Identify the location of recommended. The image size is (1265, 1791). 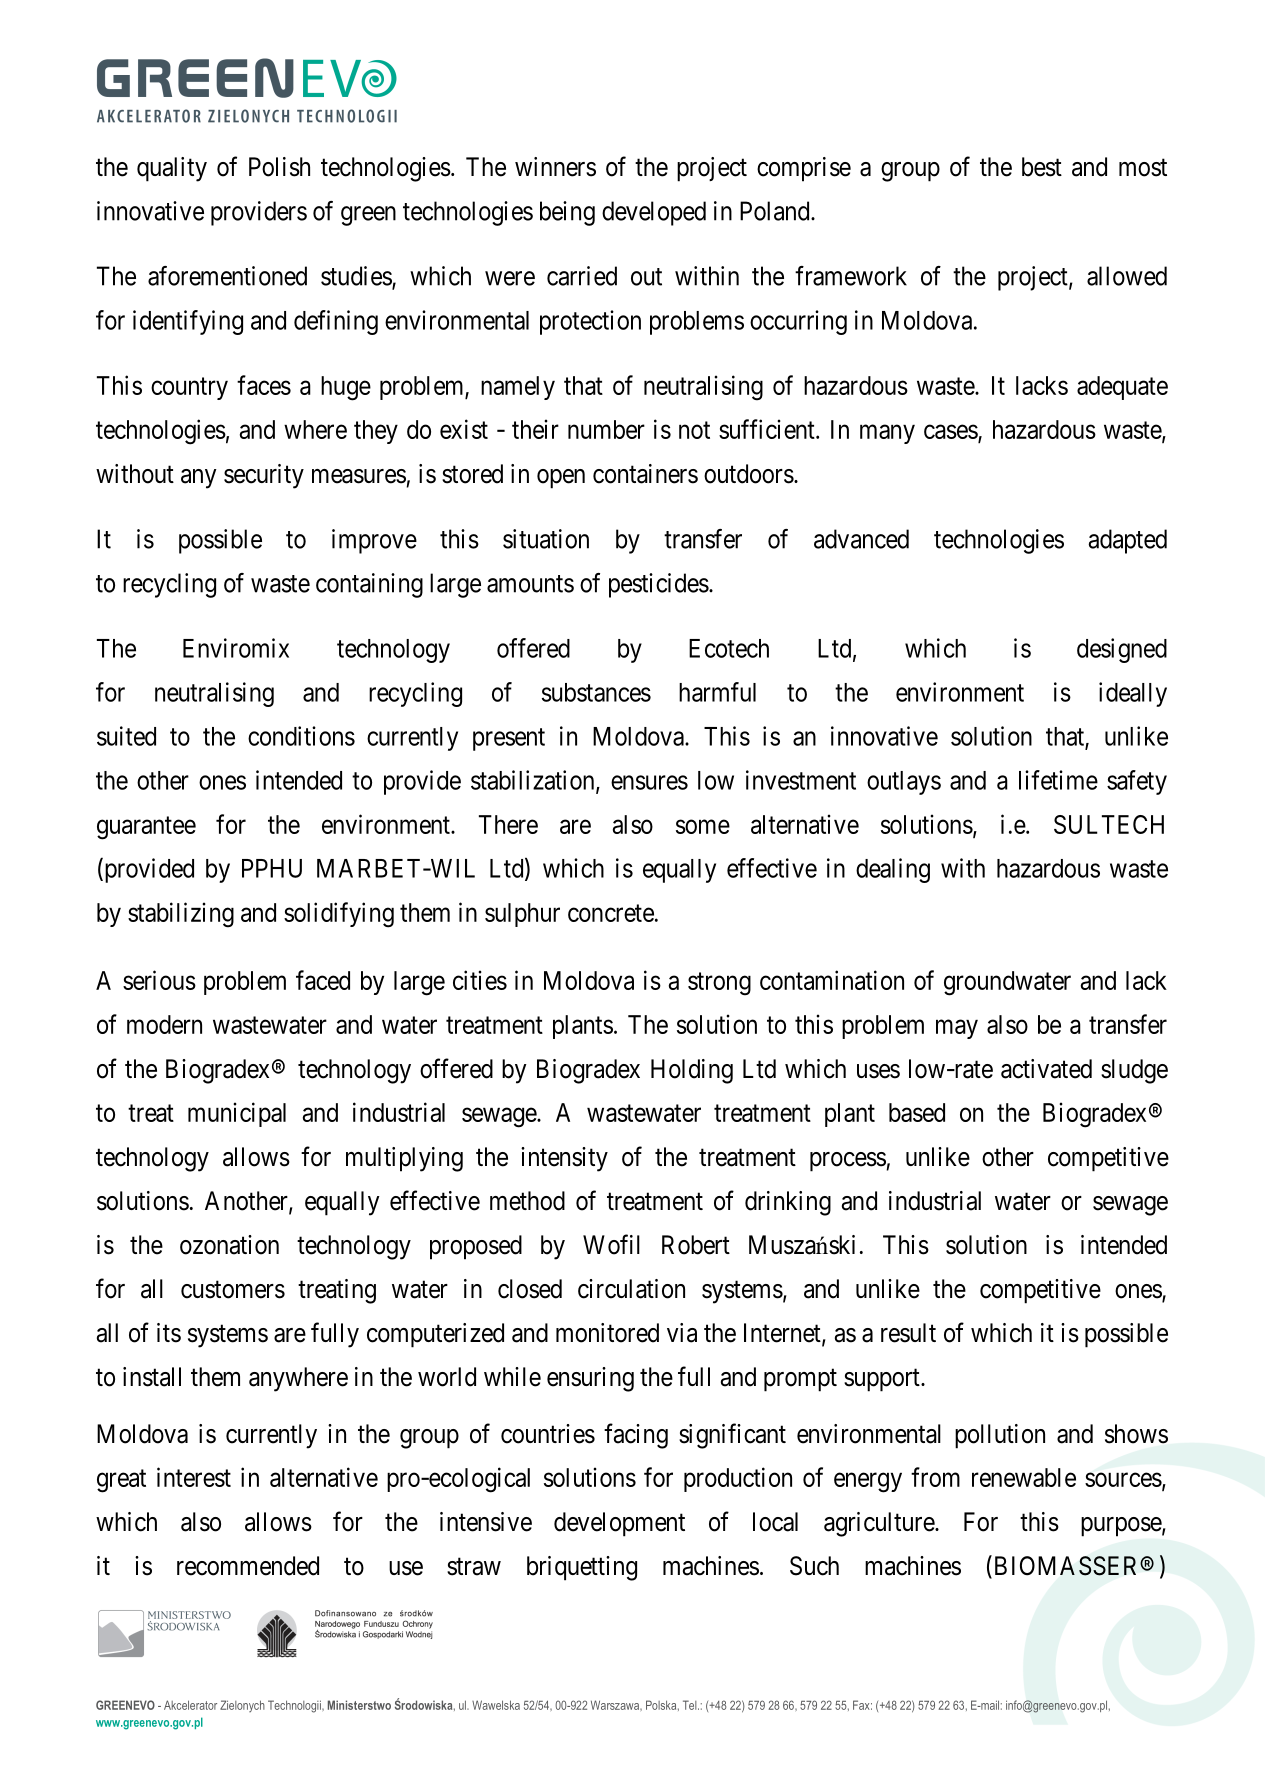
(248, 1566).
